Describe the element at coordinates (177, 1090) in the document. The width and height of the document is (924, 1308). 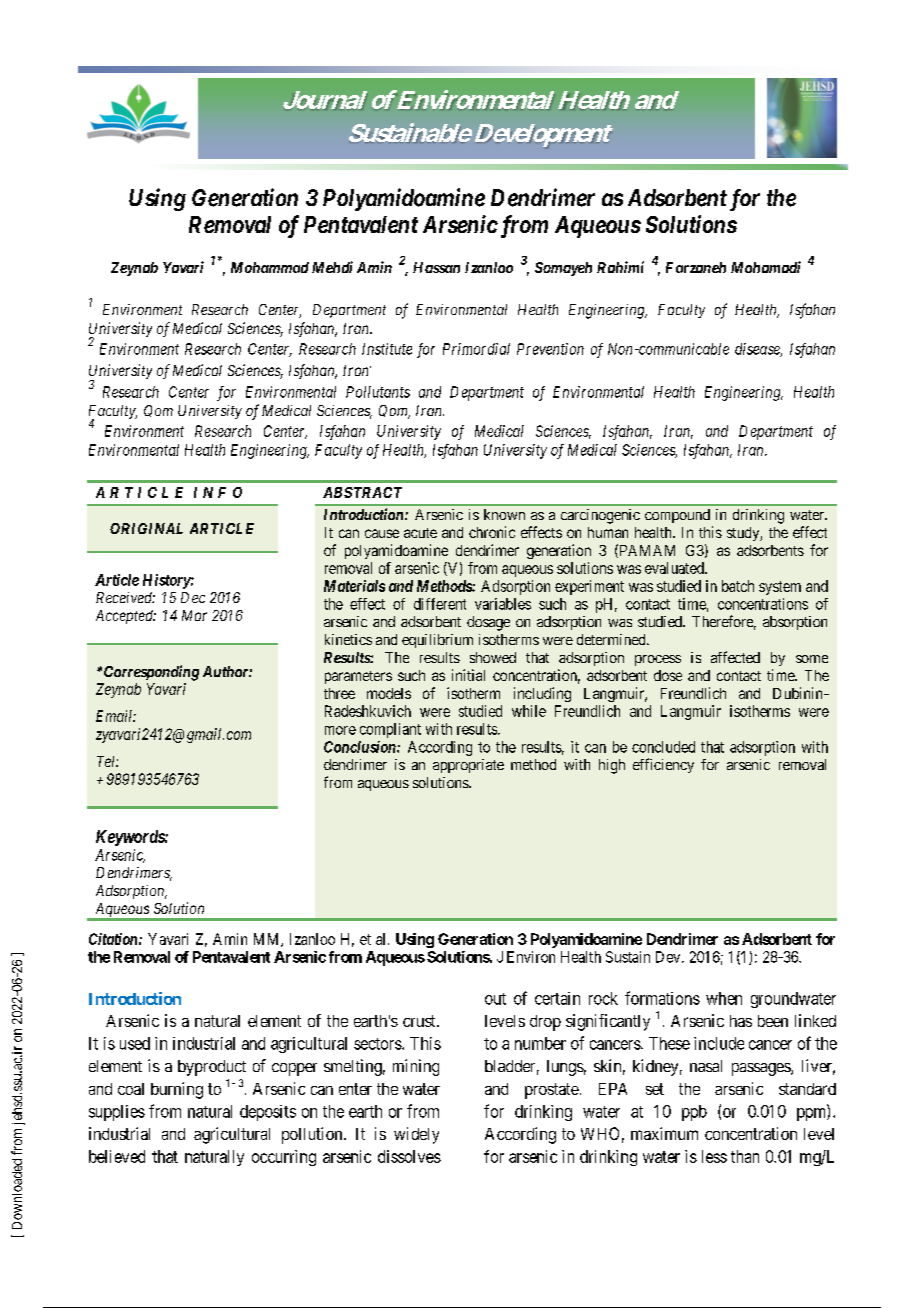
I see `burning` at that location.
